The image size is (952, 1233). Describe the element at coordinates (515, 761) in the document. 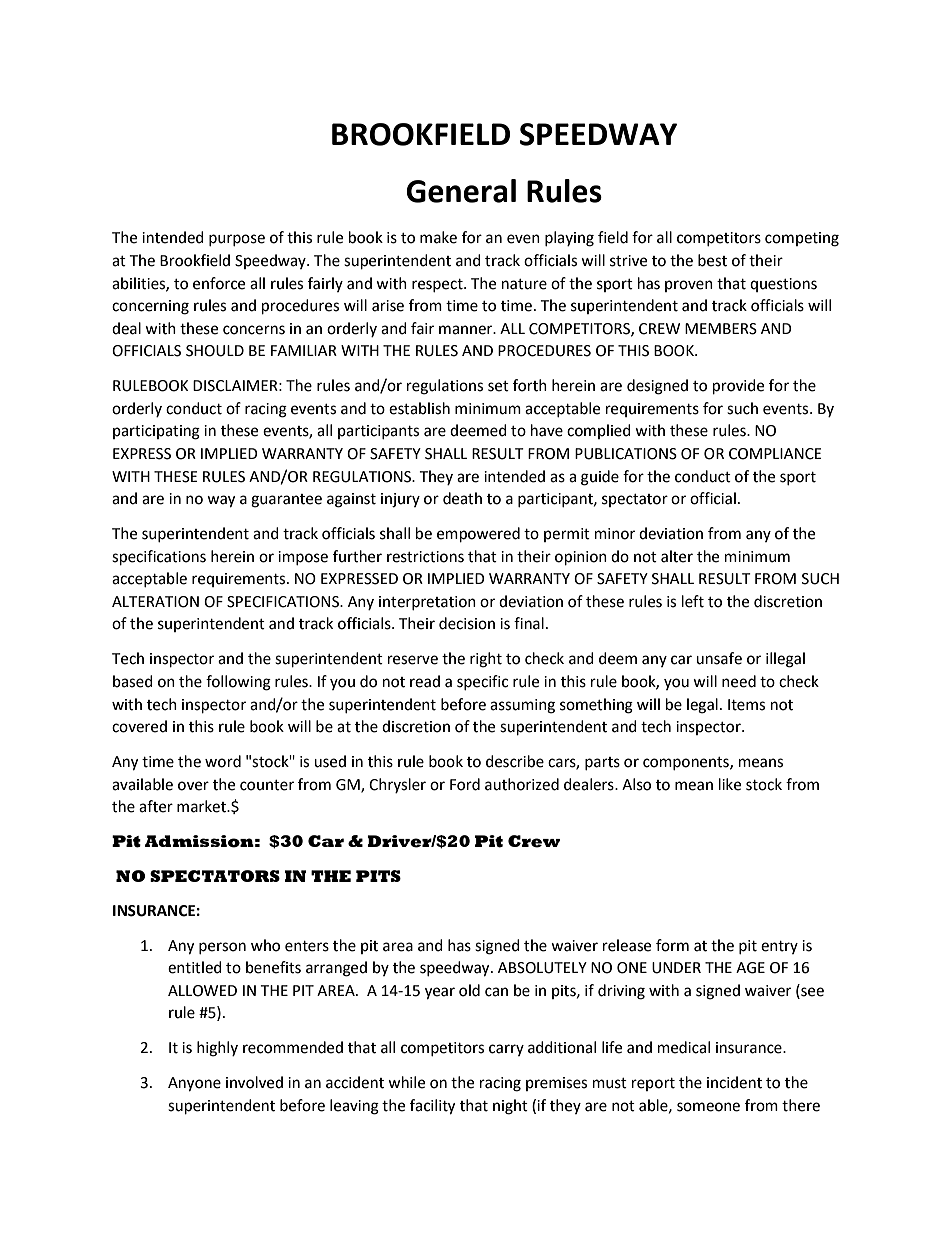

I see `describe` at that location.
